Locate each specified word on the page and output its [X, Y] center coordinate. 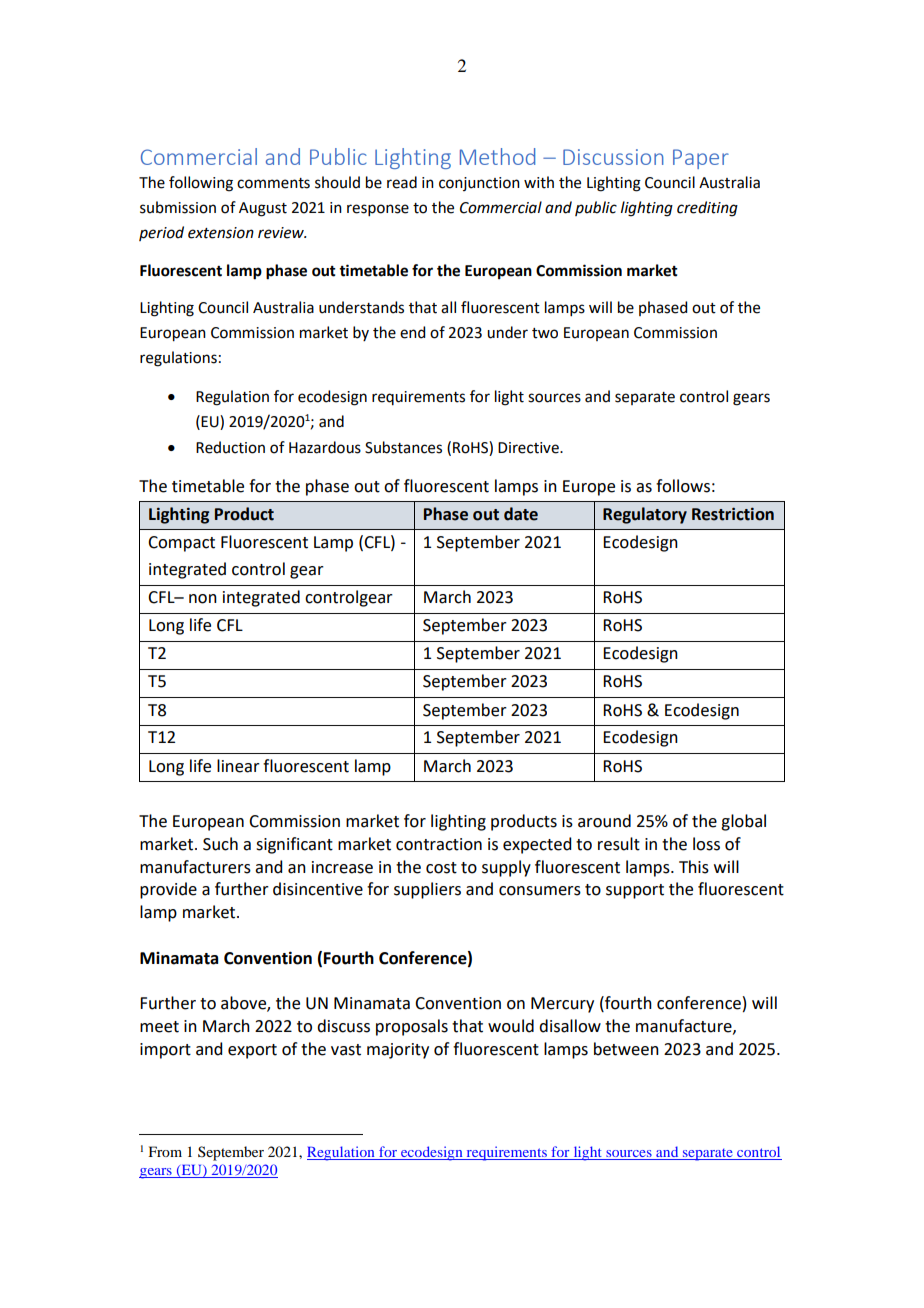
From [165, 1151]
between [626, 1049]
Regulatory [645, 515]
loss [706, 844]
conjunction [479, 184]
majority [398, 1051]
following [201, 184]
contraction [439, 844]
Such [220, 844]
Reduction [230, 447]
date [521, 514]
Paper [701, 159]
